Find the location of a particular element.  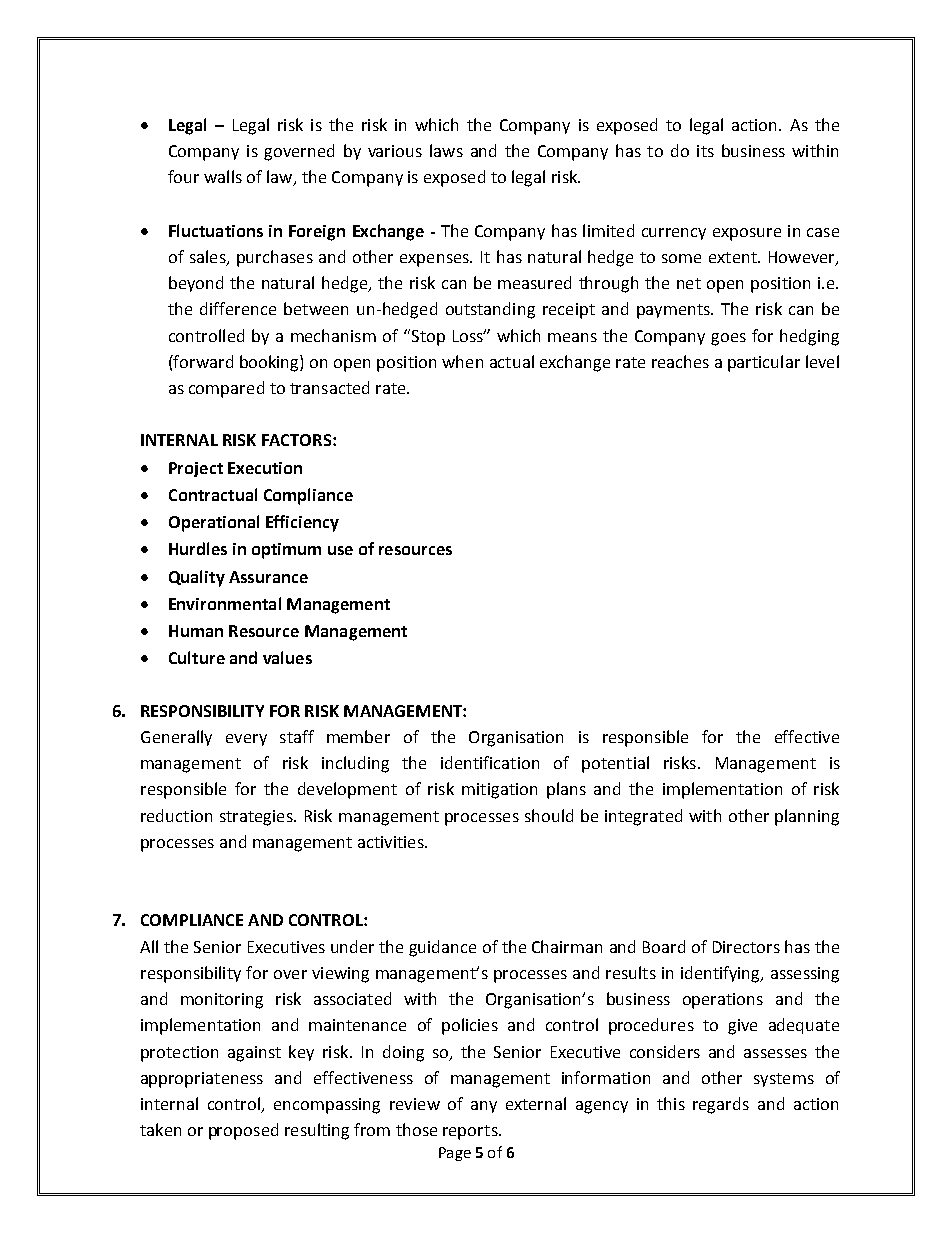

Execution is located at coordinates (265, 468).
